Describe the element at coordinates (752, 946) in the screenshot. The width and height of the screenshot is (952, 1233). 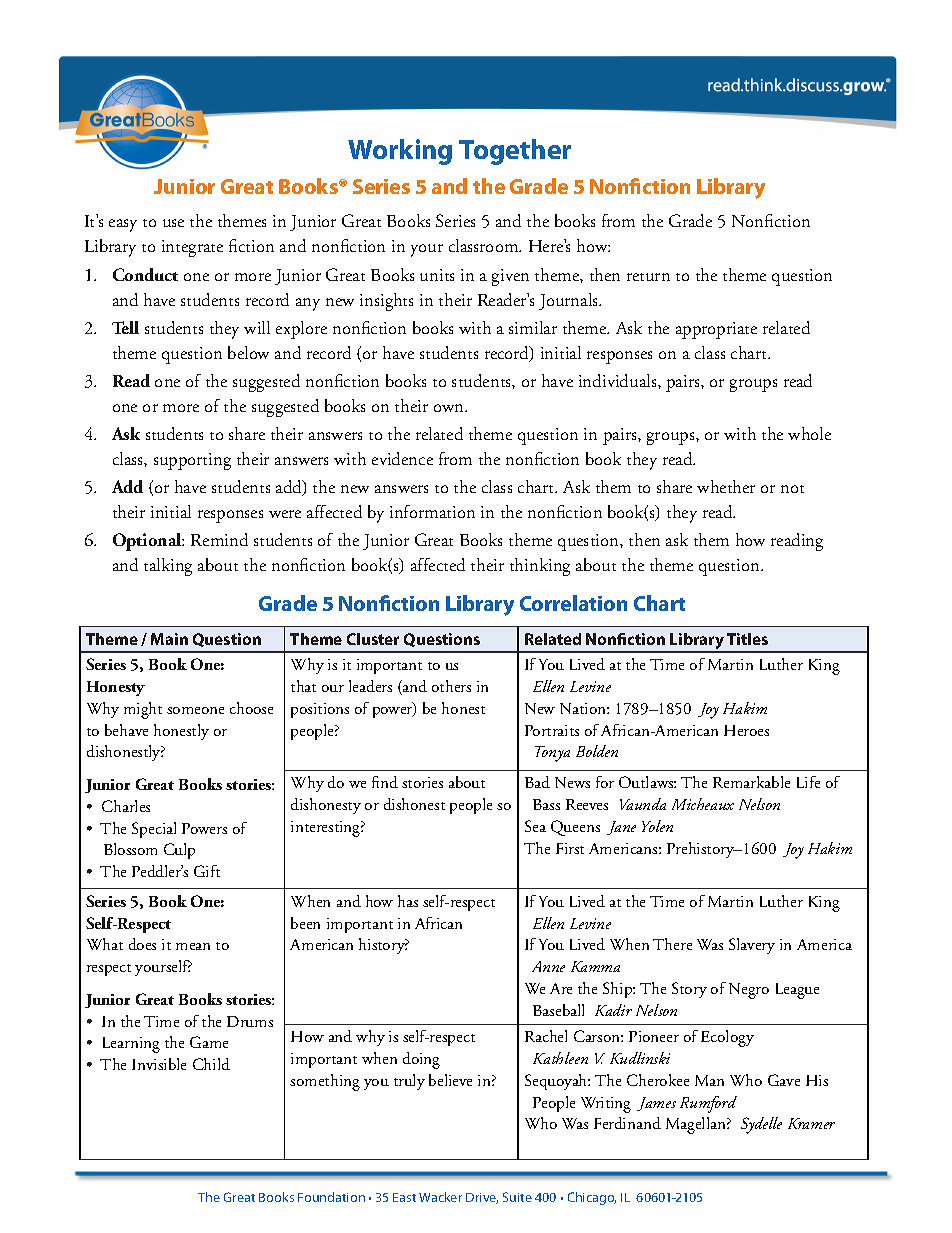
I see `Slavery` at that location.
